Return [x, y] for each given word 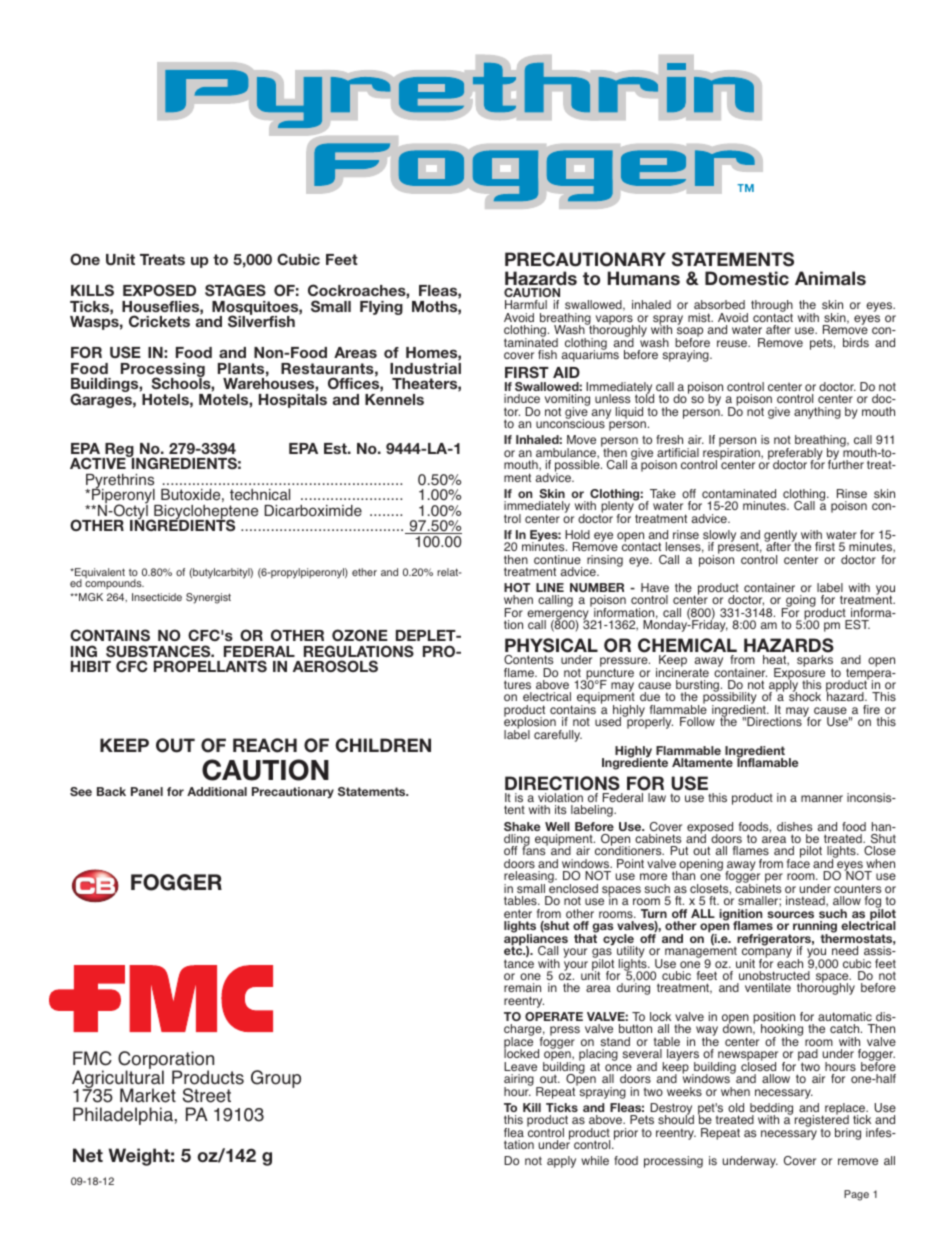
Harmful [526, 304]
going [800, 602]
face [798, 862]
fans [535, 849]
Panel [147, 791]
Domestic [747, 278]
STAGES [235, 290]
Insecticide [157, 597]
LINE [550, 587]
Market [148, 1095]
